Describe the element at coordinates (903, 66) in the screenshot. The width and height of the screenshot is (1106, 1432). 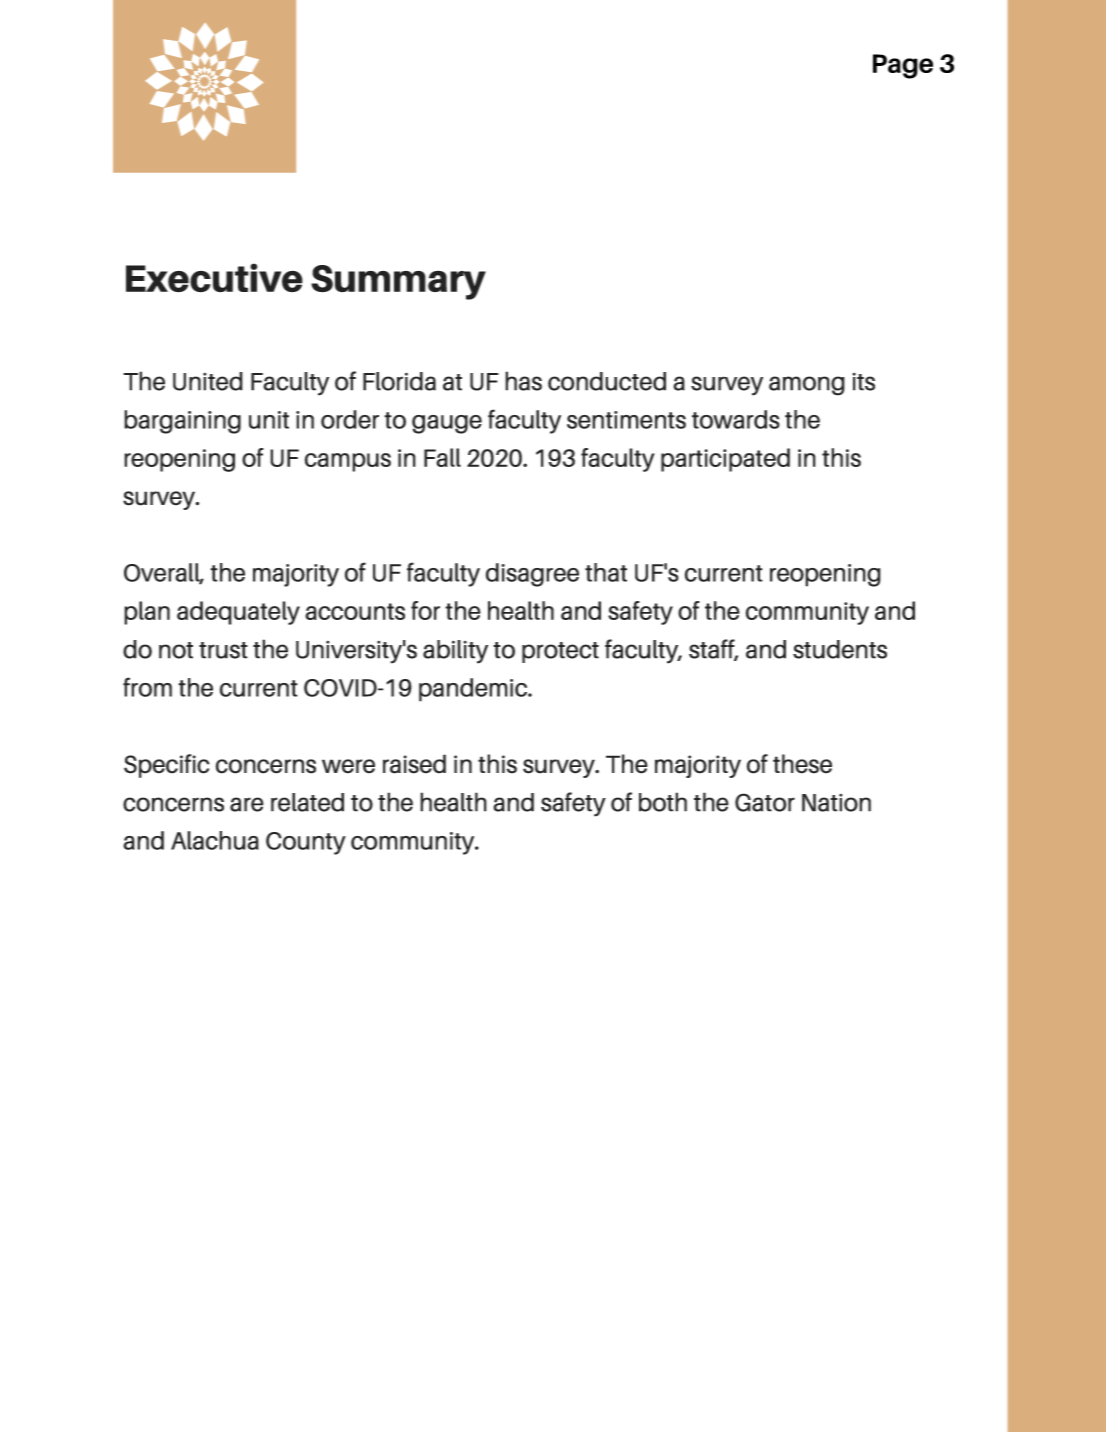
I see `Page` at that location.
